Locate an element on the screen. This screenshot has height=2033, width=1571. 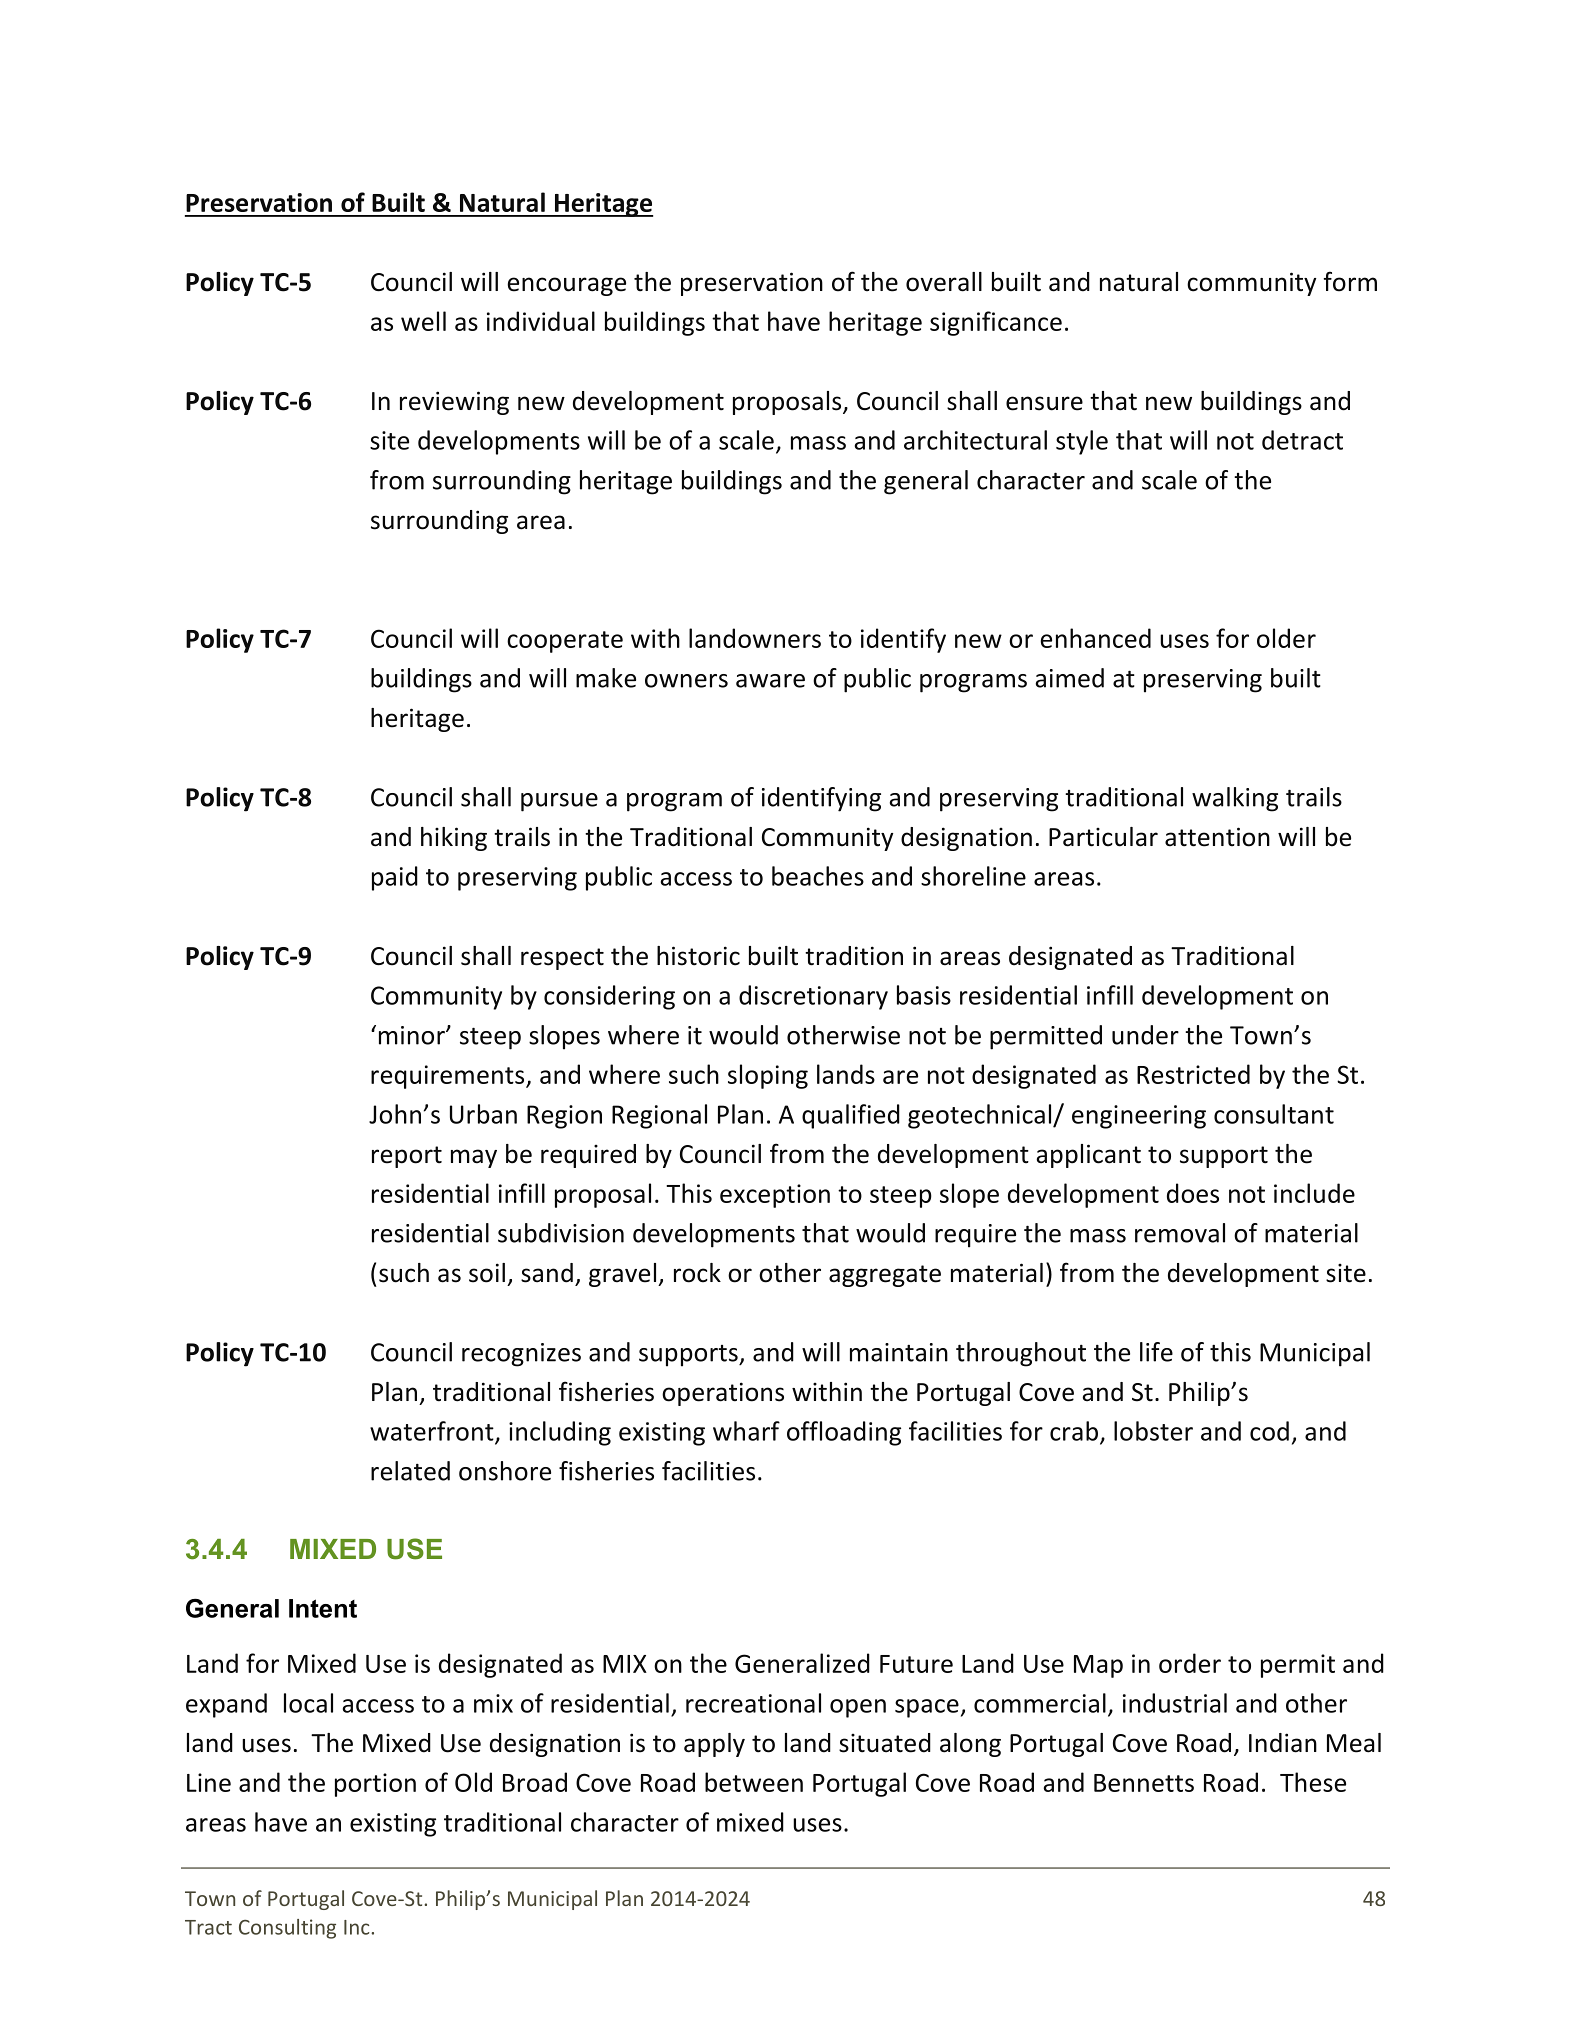
wharf is located at coordinates (746, 1431).
